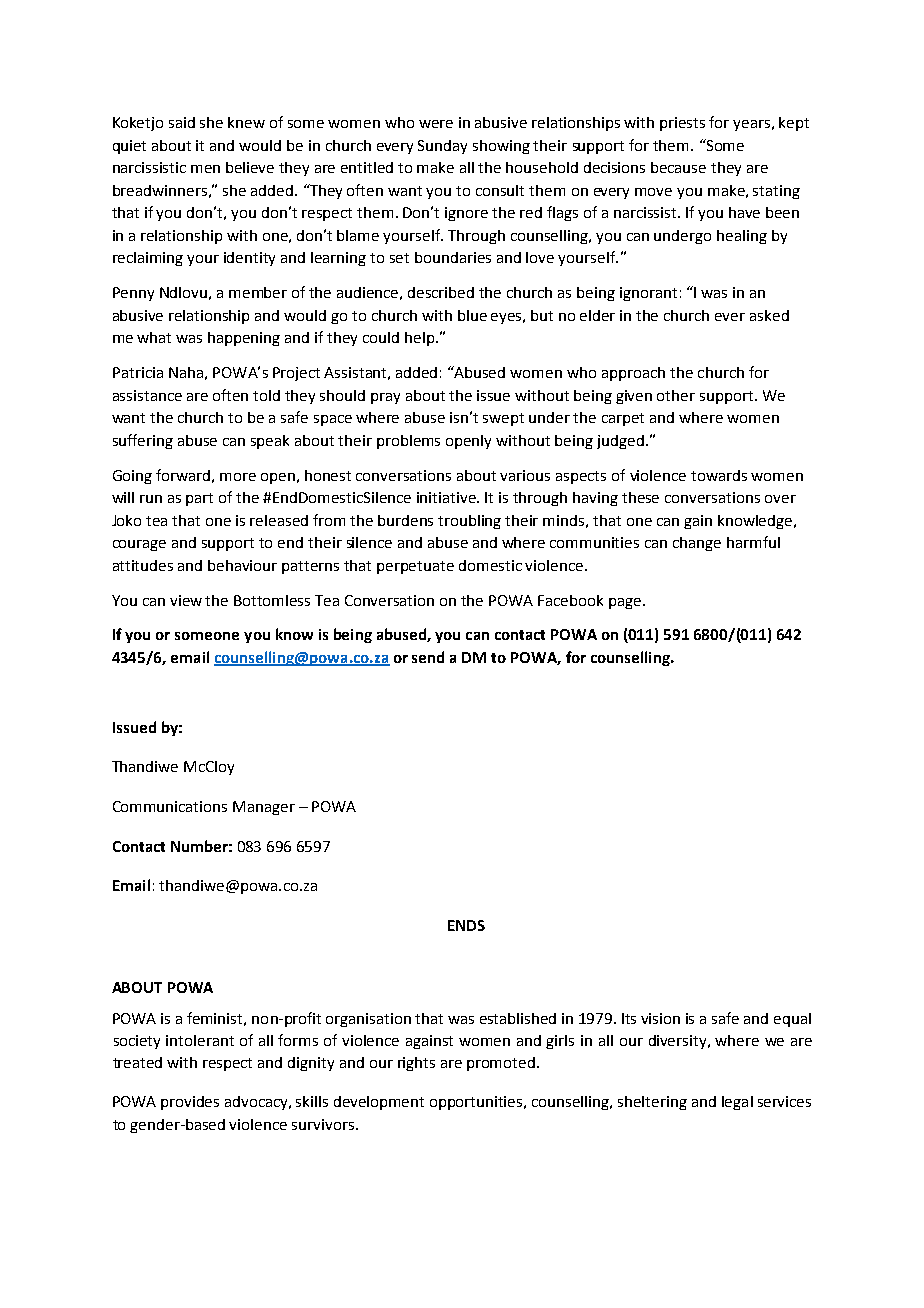 The width and height of the screenshot is (924, 1308). What do you see at coordinates (737, 1103) in the screenshot?
I see `legal` at bounding box center [737, 1103].
